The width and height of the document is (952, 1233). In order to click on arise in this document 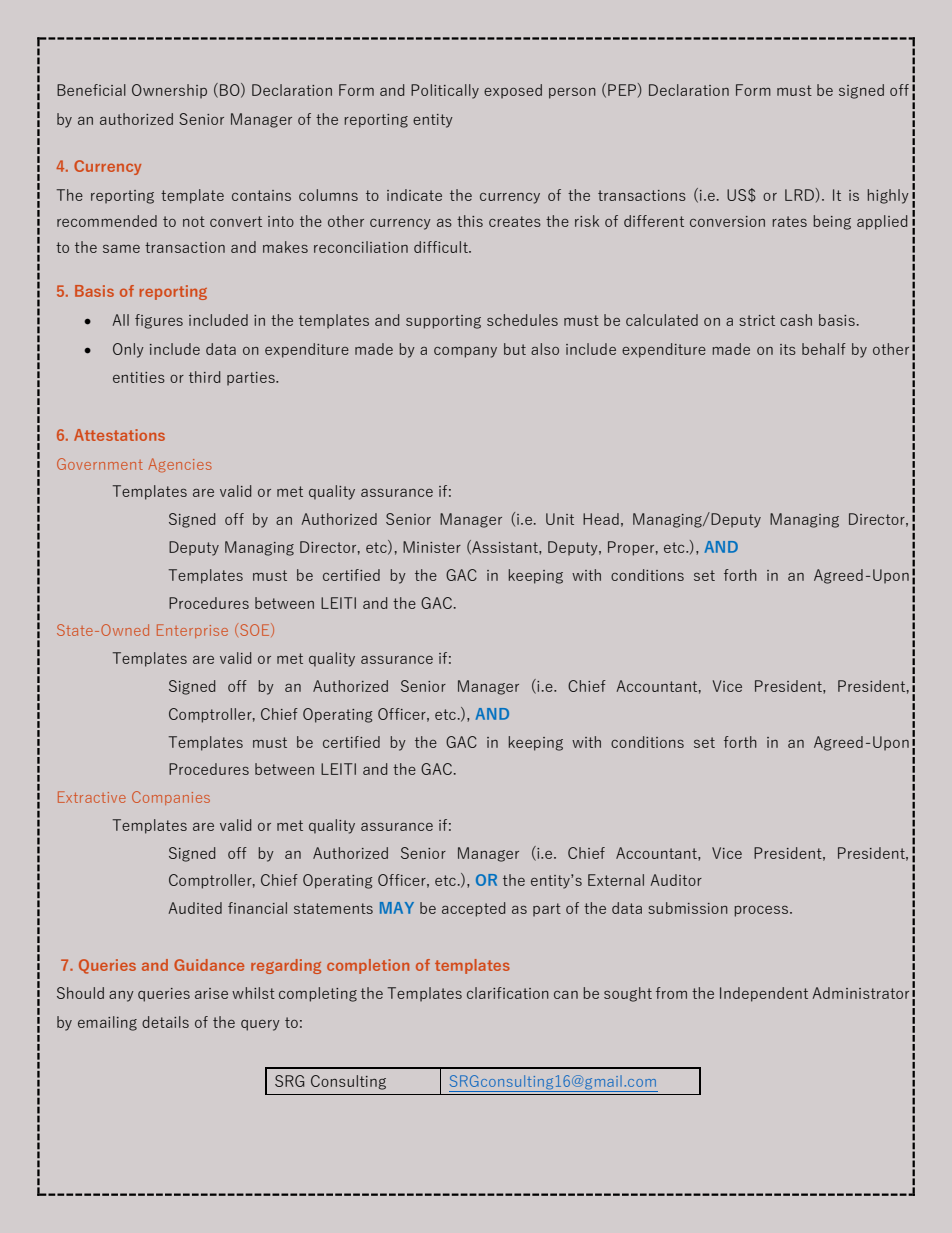, I will do `click(211, 993)`.
